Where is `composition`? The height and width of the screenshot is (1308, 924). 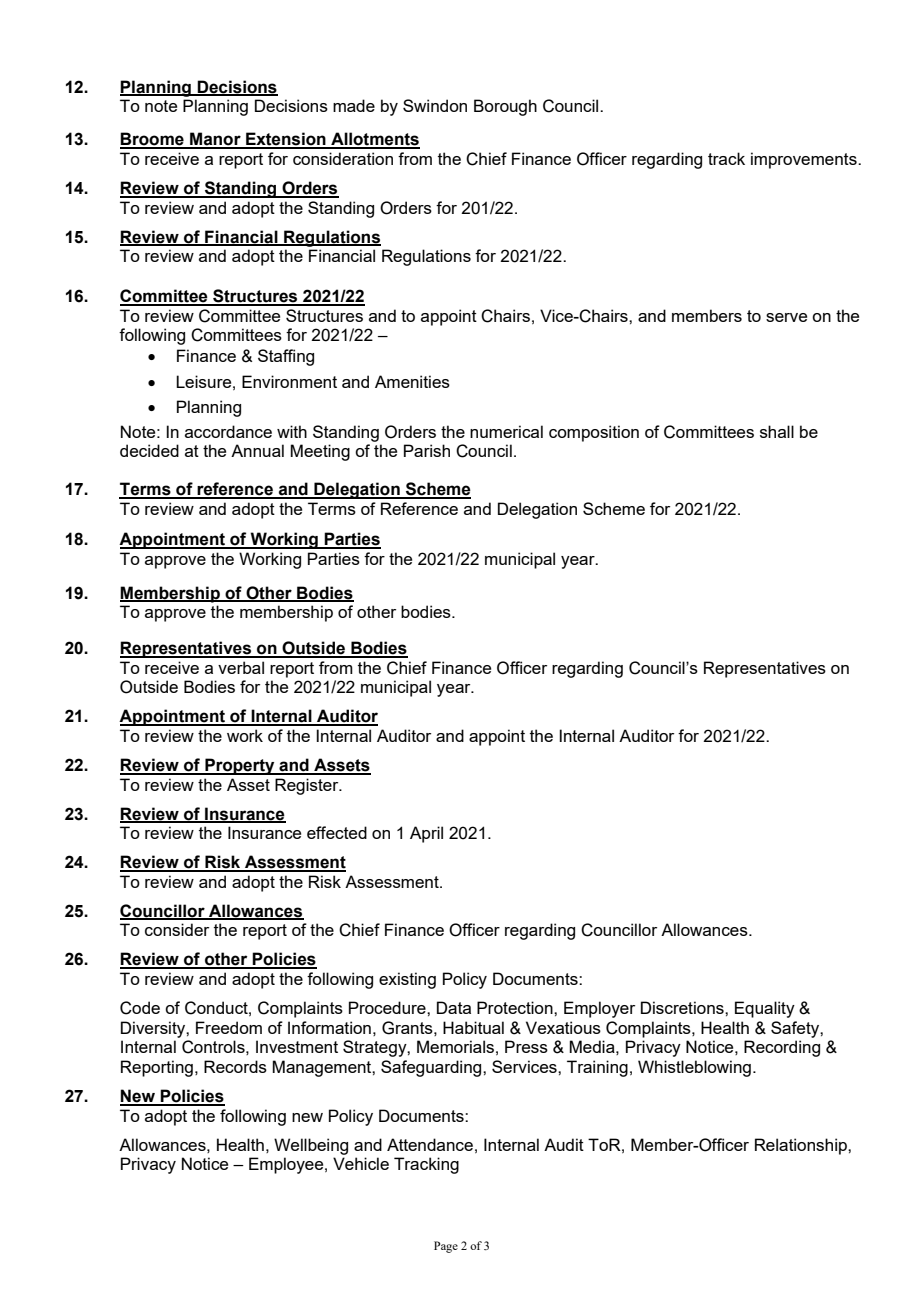 composition is located at coordinates (594, 433).
